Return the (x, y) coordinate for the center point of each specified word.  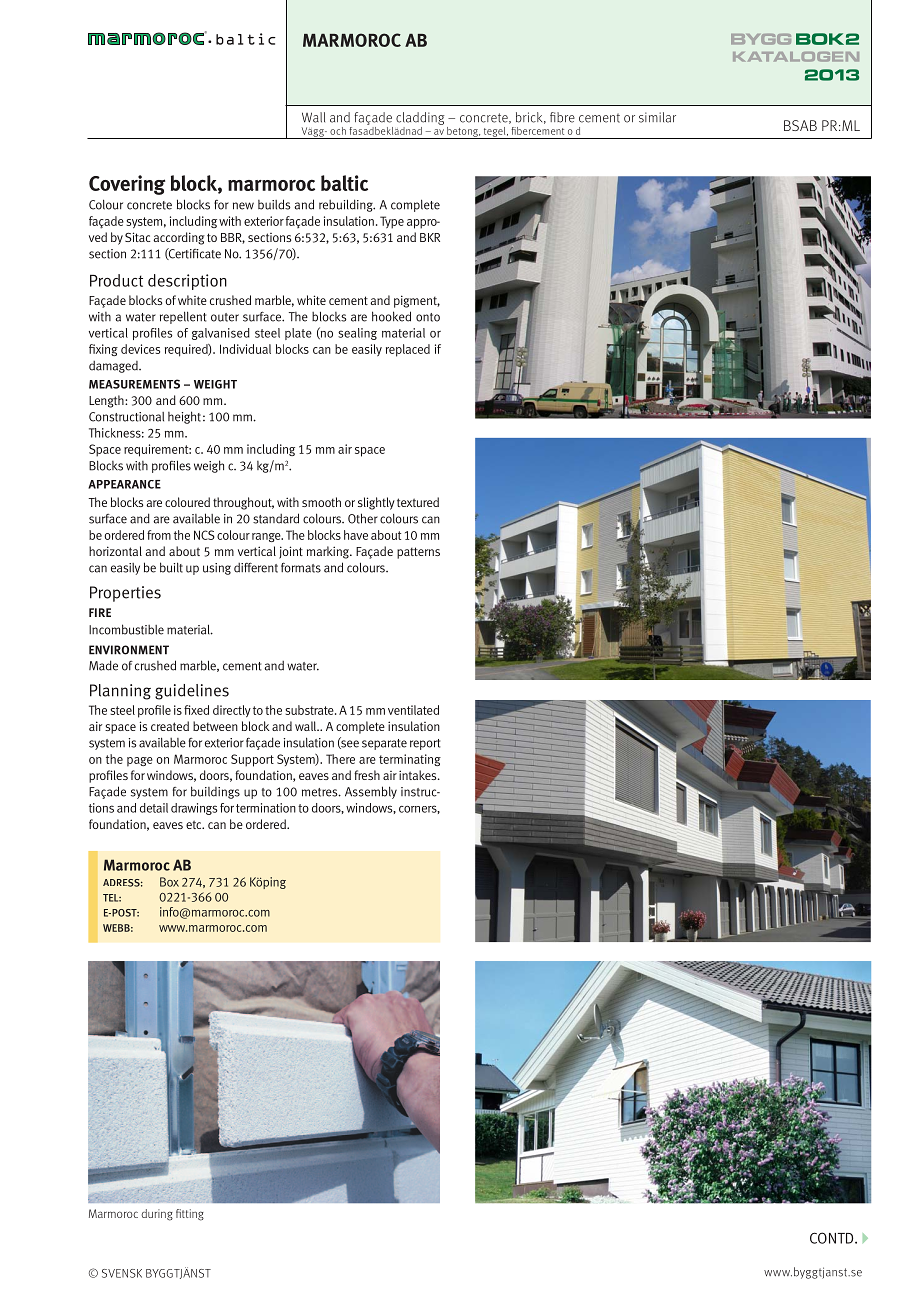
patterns (418, 553)
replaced (408, 350)
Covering (127, 185)
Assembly (371, 792)
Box (169, 882)
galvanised (221, 334)
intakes (419, 775)
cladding (420, 118)
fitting (190, 1215)
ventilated (413, 710)
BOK (820, 39)
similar (657, 117)
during (157, 1215)
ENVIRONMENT (129, 650)
